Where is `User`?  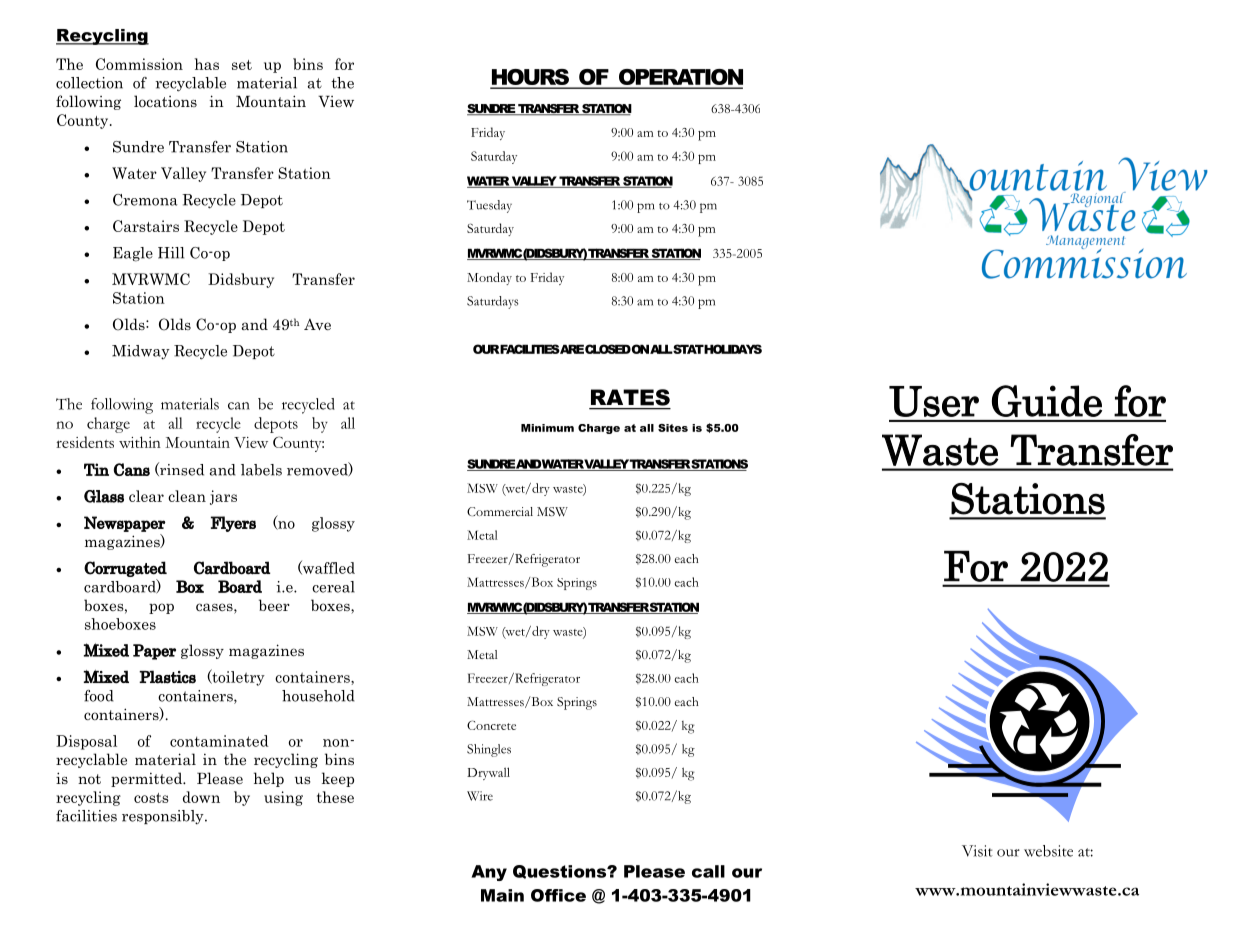 User is located at coordinates (934, 401).
